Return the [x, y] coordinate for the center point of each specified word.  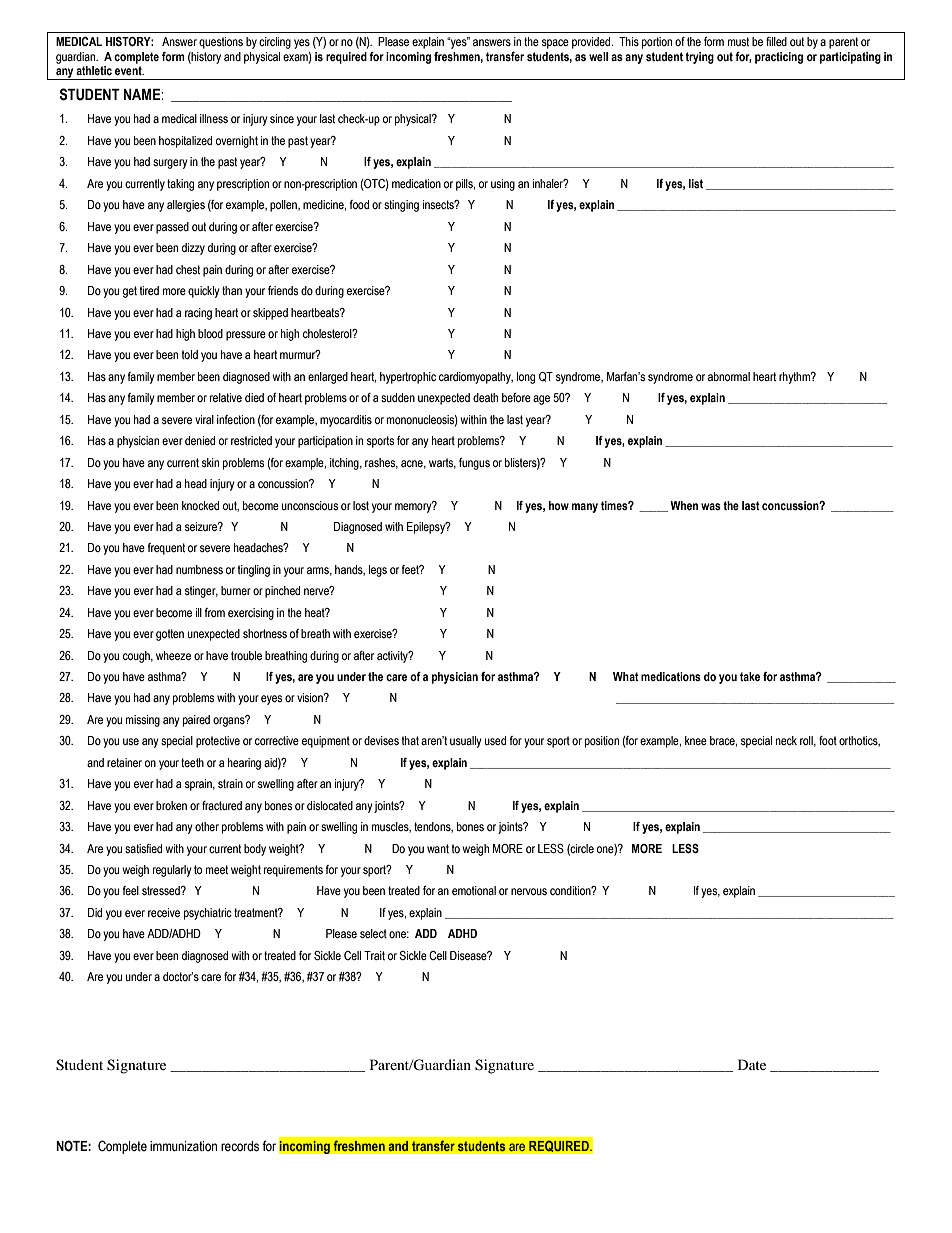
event [129, 69]
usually [466, 742]
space [555, 44]
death [485, 397]
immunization [183, 1146]
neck [786, 740]
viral [204, 419]
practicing [779, 58]
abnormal [729, 376]
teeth [192, 762]
